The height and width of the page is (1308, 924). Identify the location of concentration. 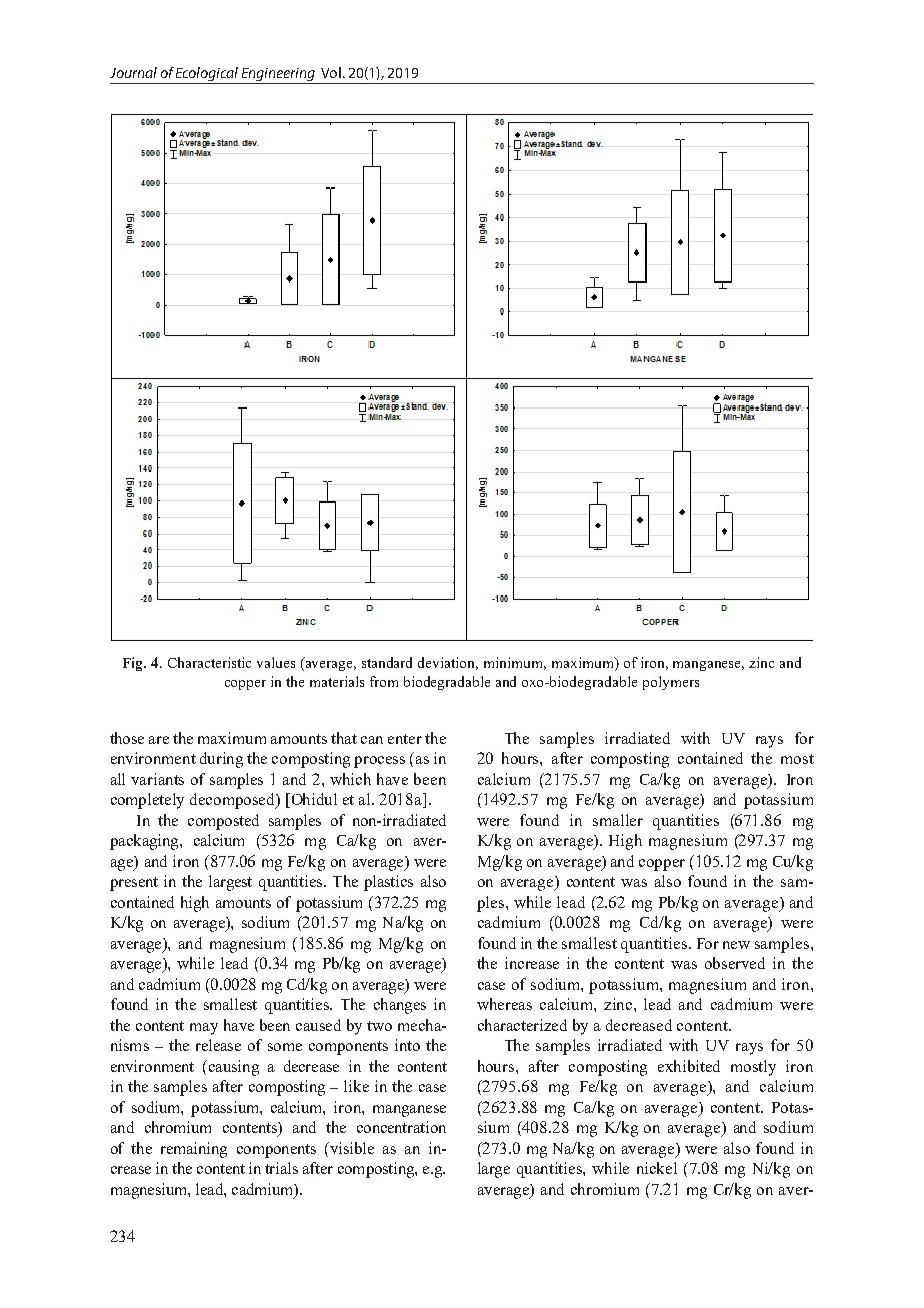
(401, 1127).
